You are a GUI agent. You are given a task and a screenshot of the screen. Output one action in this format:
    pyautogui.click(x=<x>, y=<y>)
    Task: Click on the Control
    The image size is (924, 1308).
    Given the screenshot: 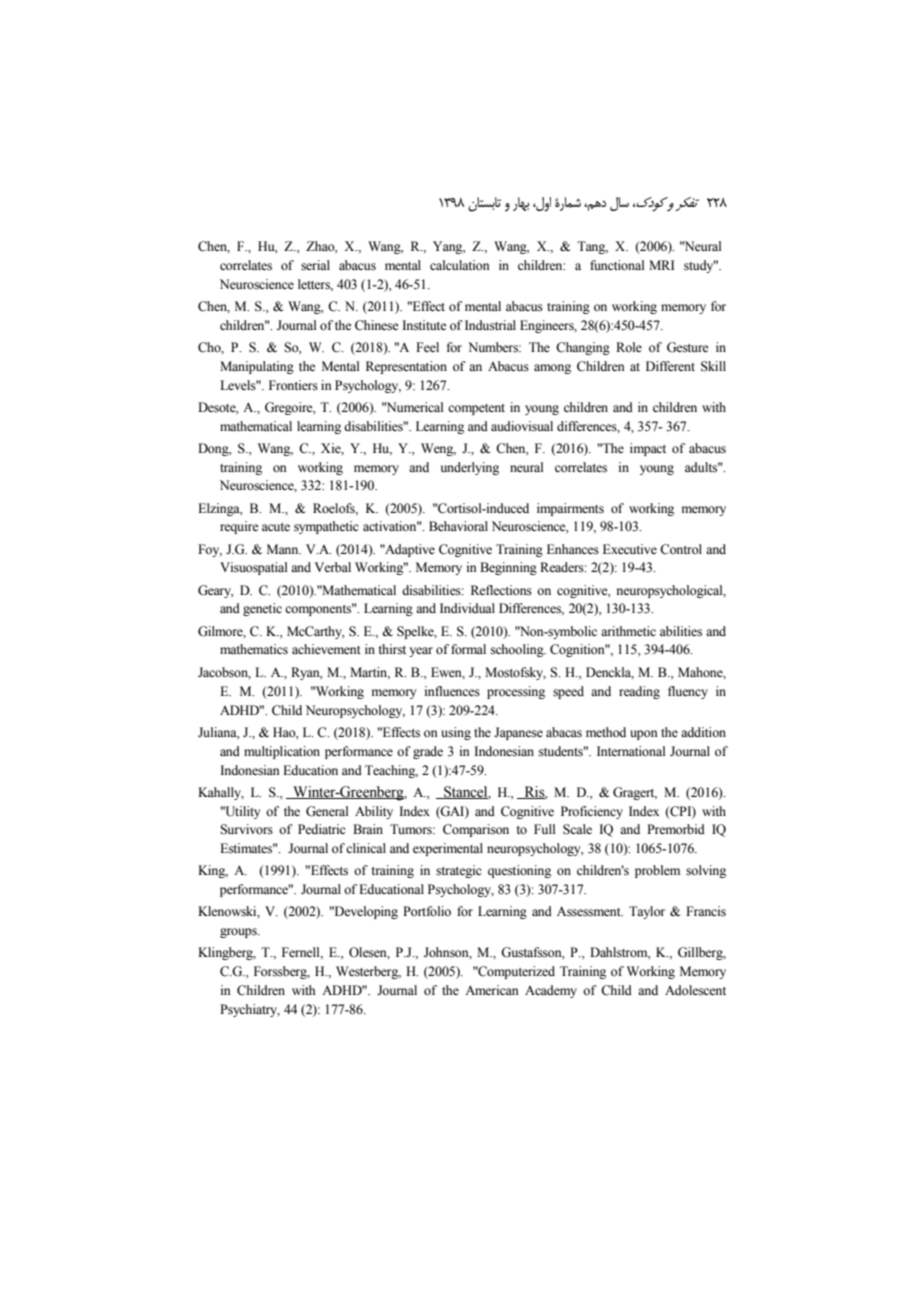 What is the action you would take?
    pyautogui.click(x=681, y=549)
